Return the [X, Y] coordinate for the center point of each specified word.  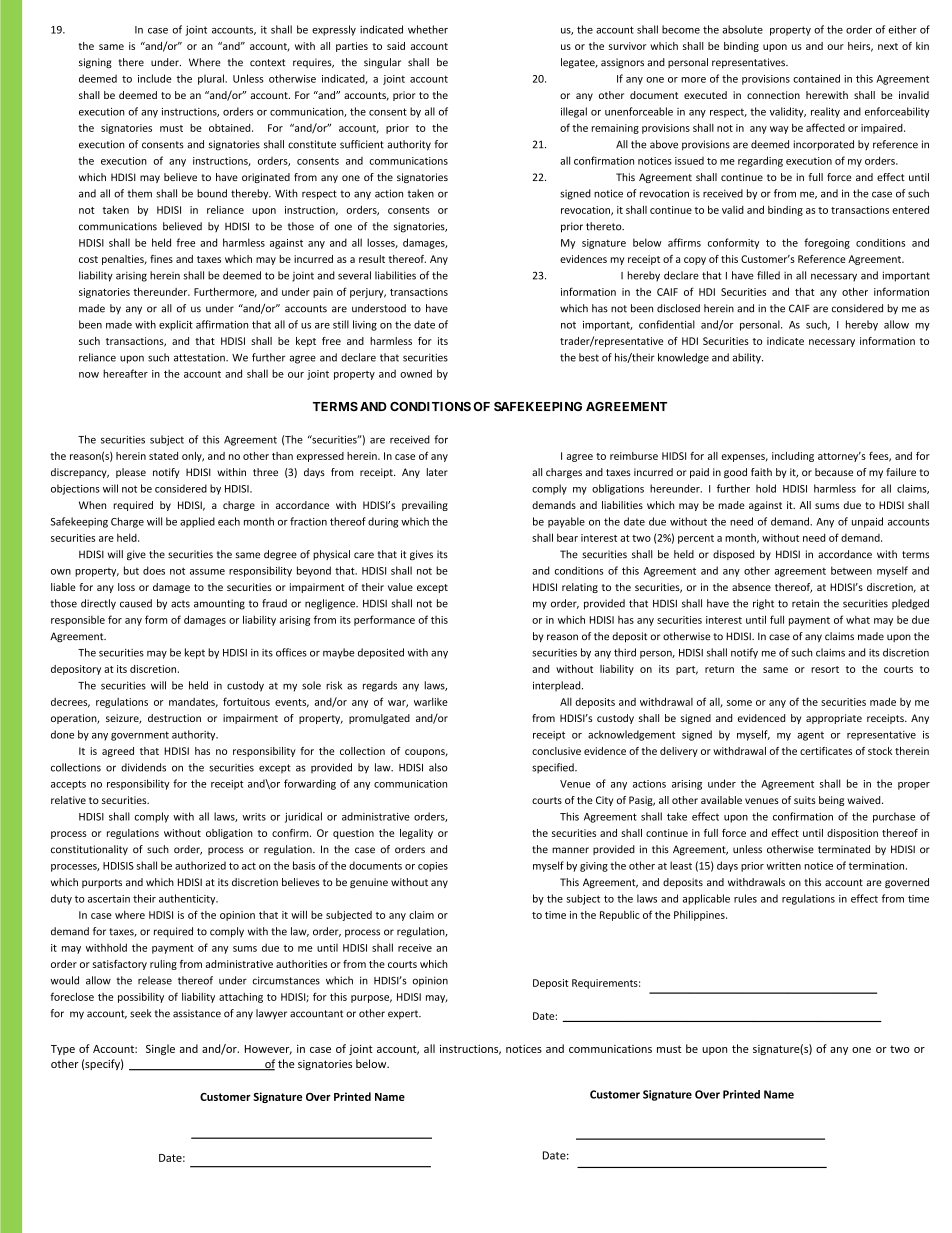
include [155, 78]
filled [768, 275]
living [365, 325]
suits [805, 800]
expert [404, 1014]
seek [140, 1013]
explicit [176, 325]
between [851, 570]
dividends [143, 767]
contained [816, 78]
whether [428, 29]
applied [197, 522]
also [438, 767]
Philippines [700, 915]
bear [567, 537]
